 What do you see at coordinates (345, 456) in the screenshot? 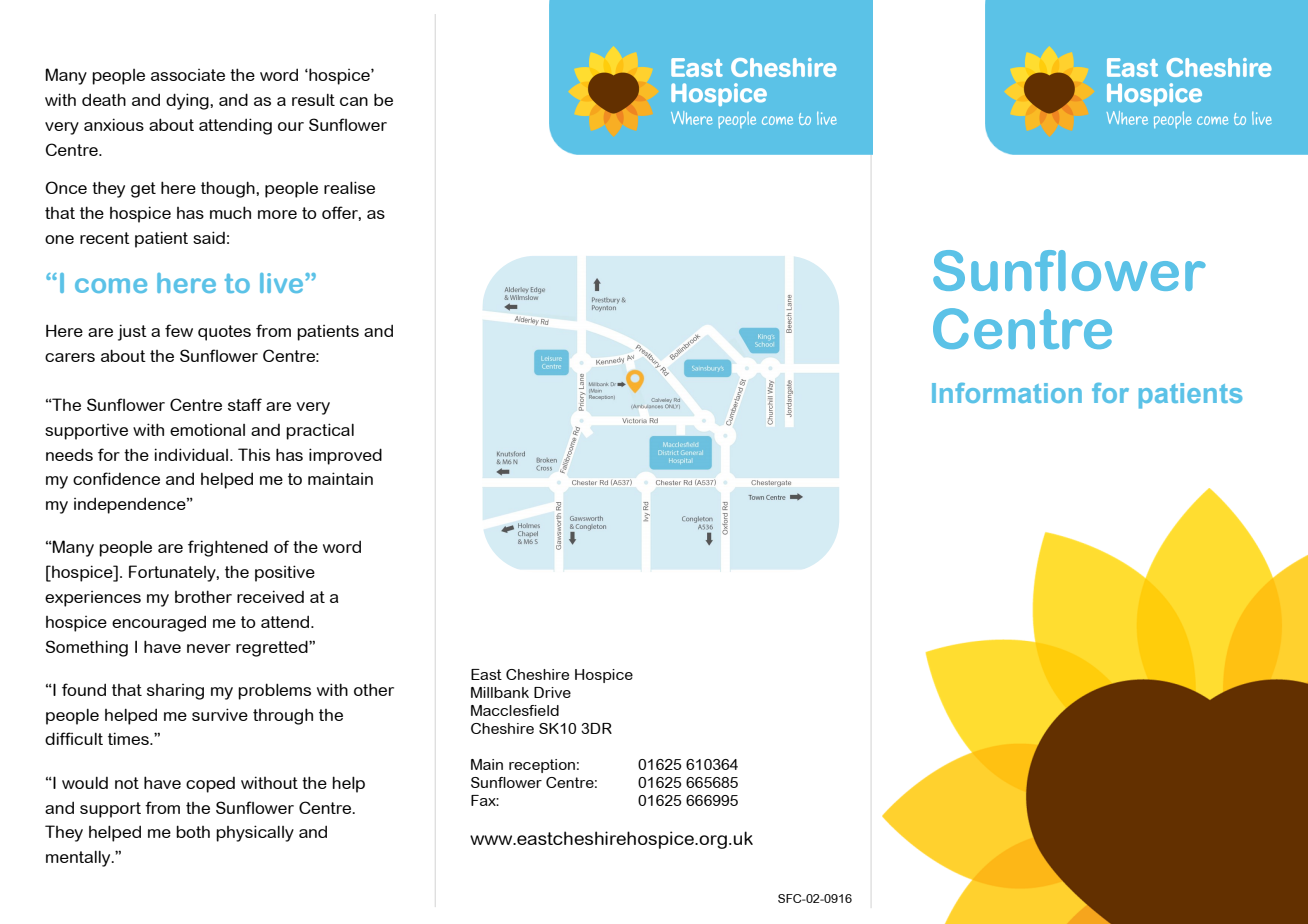
I see `improved` at bounding box center [345, 456].
